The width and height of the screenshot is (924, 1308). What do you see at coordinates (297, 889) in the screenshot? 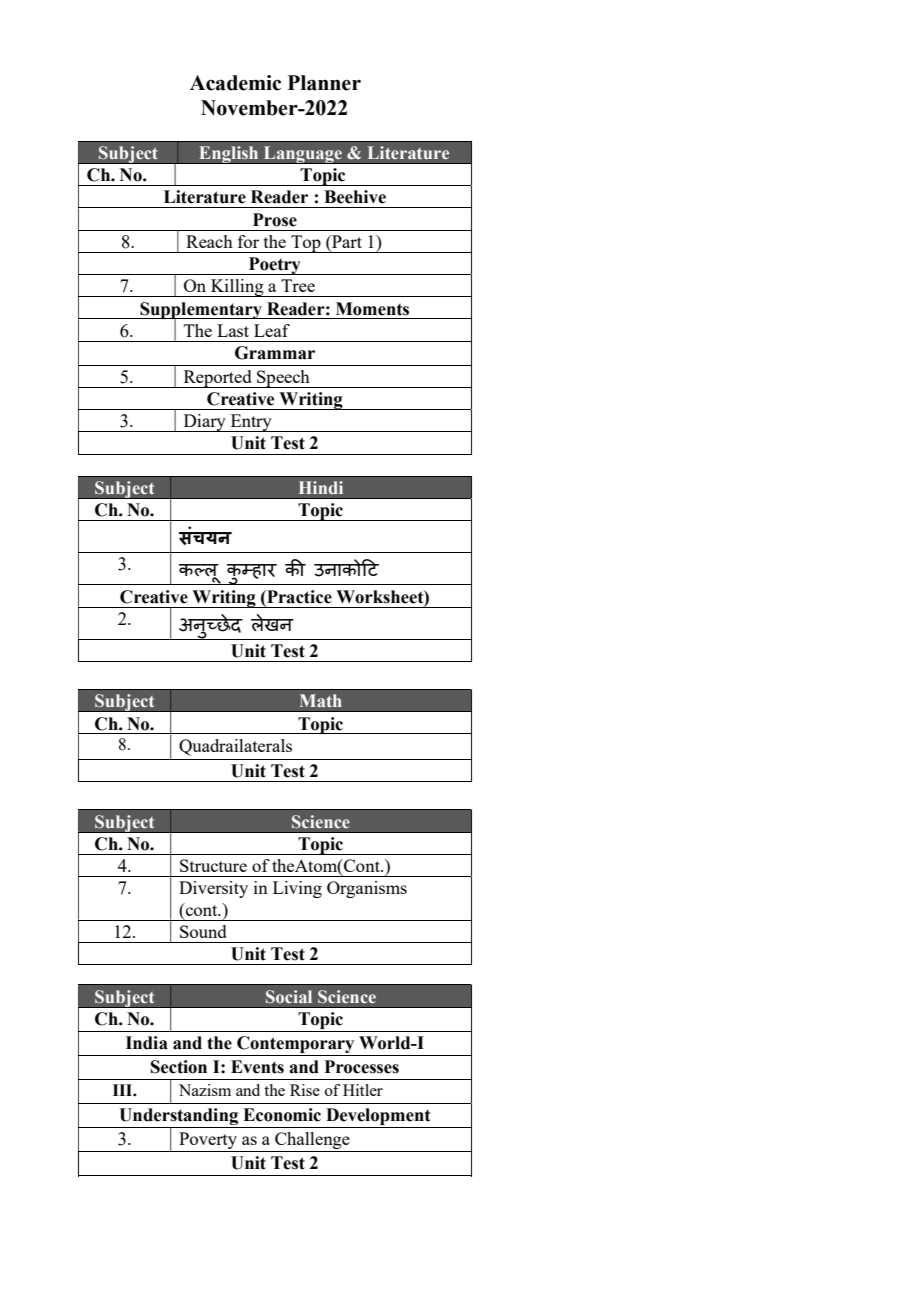
I see `Living` at bounding box center [297, 889].
